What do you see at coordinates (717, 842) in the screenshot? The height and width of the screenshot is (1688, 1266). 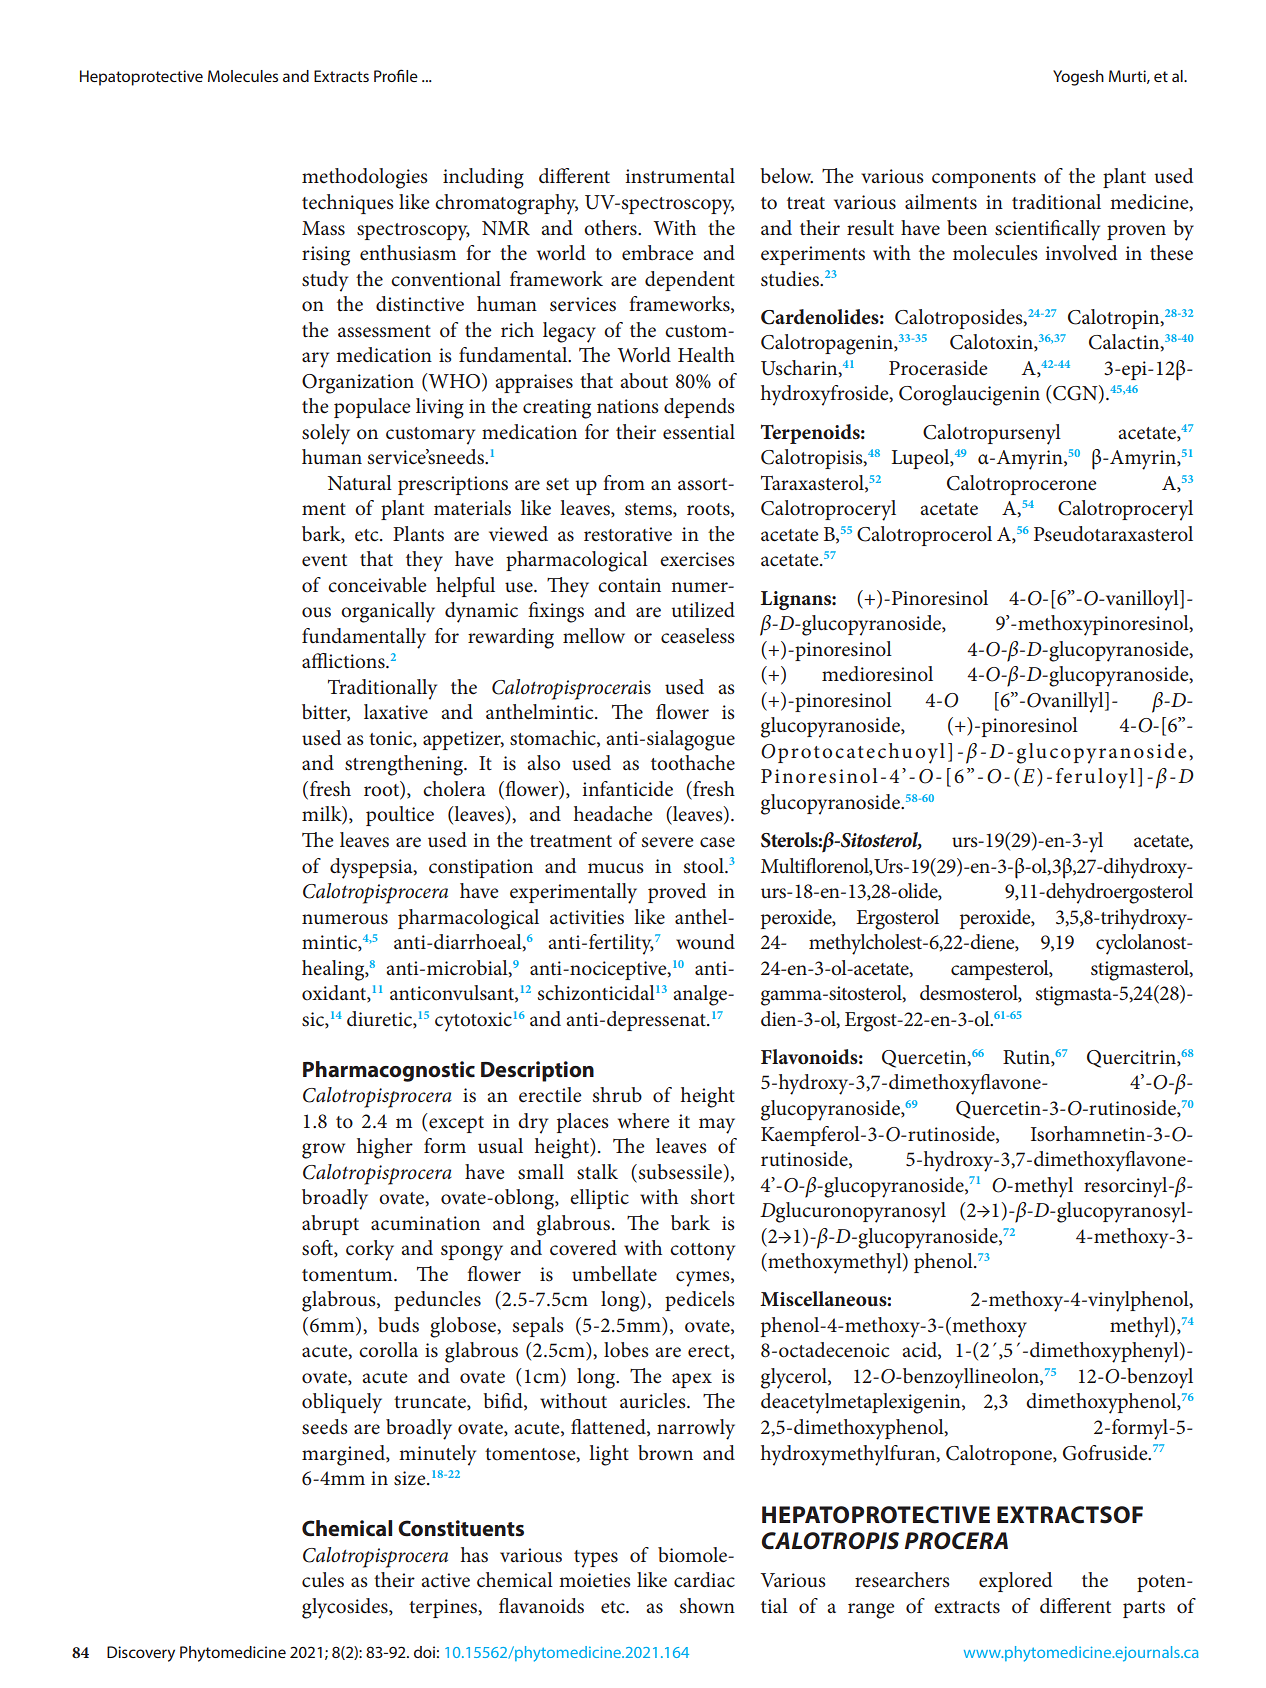 I see `case` at bounding box center [717, 842].
